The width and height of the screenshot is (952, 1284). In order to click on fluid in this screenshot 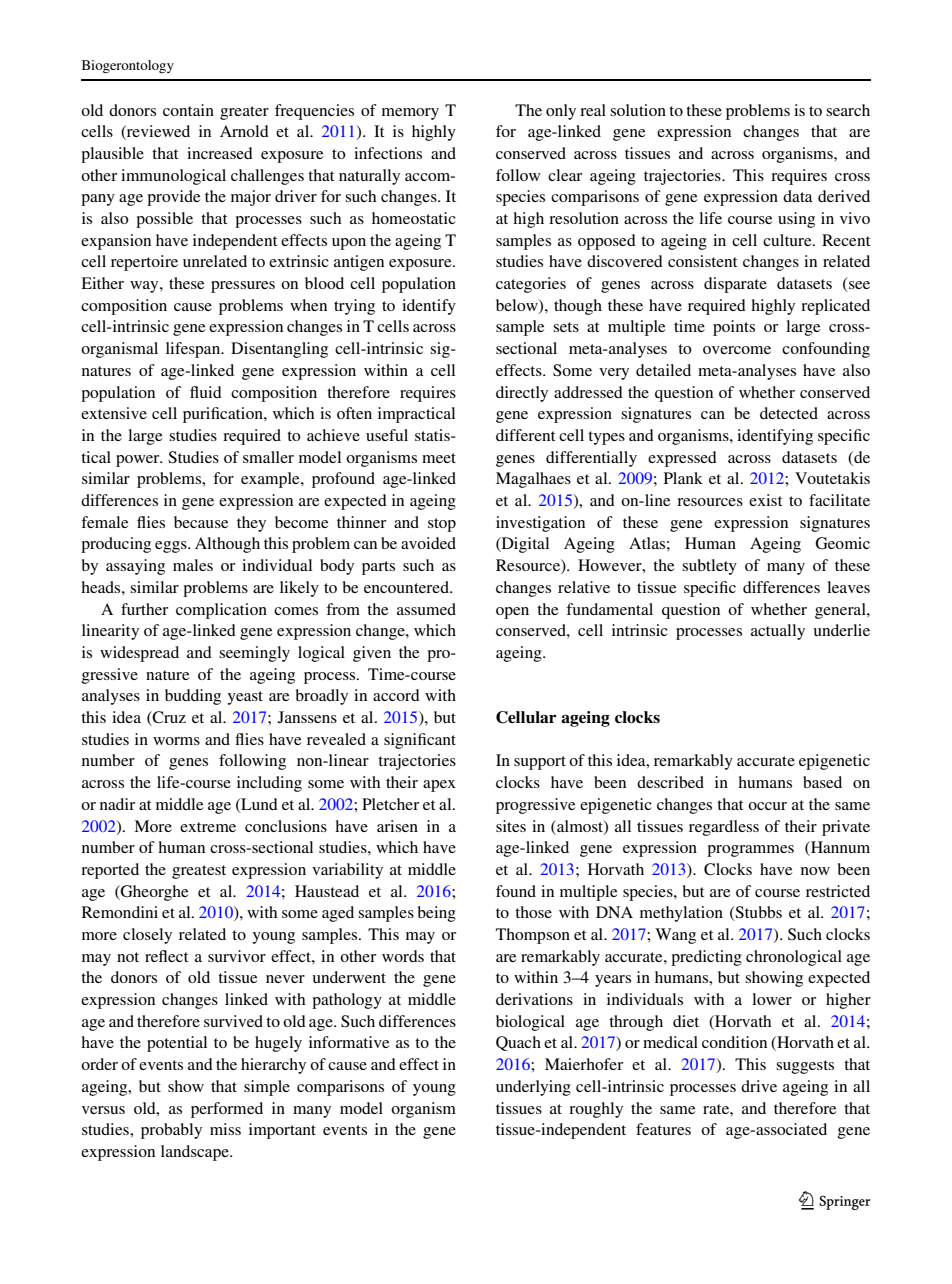, I will do `click(206, 392)`.
